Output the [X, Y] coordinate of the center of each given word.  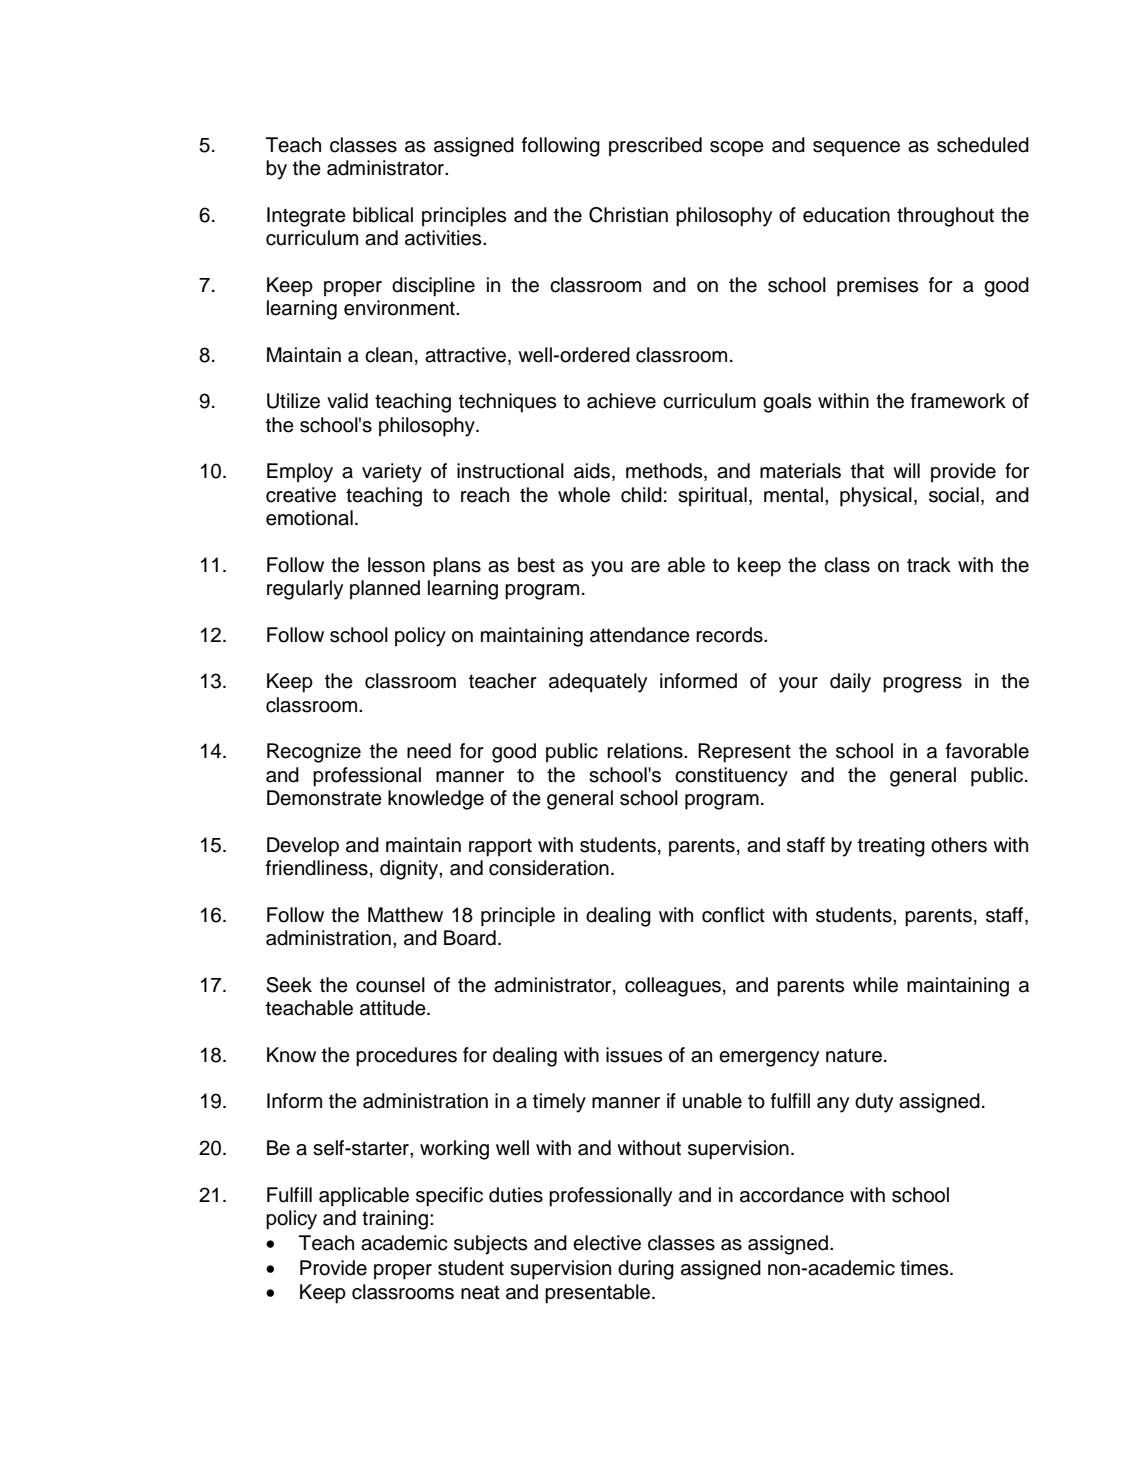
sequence [856, 149]
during [646, 1270]
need [429, 751]
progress [922, 685]
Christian [628, 215]
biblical [383, 215]
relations [646, 751]
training [396, 1220]
